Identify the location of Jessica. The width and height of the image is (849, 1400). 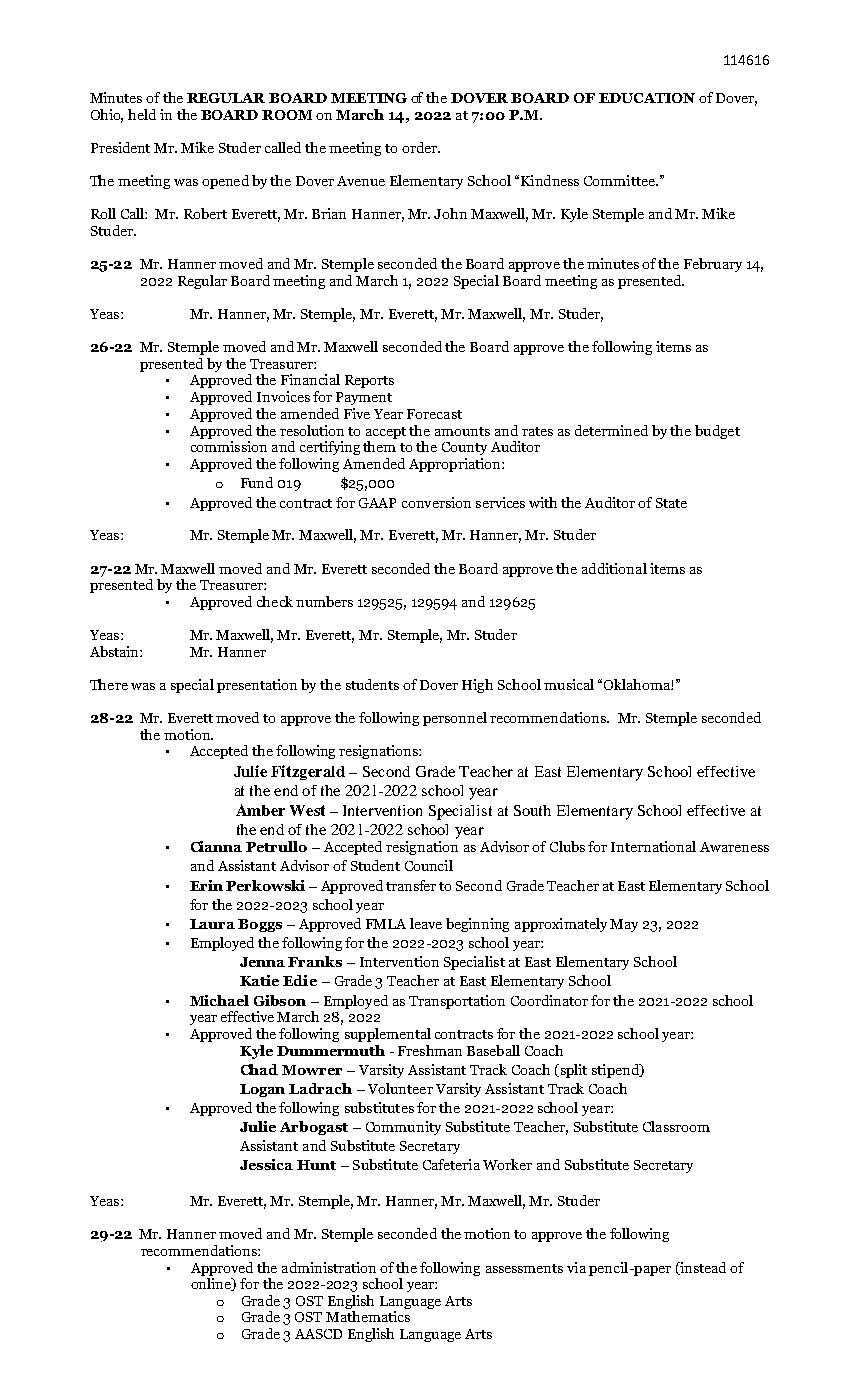
(266, 1164).
